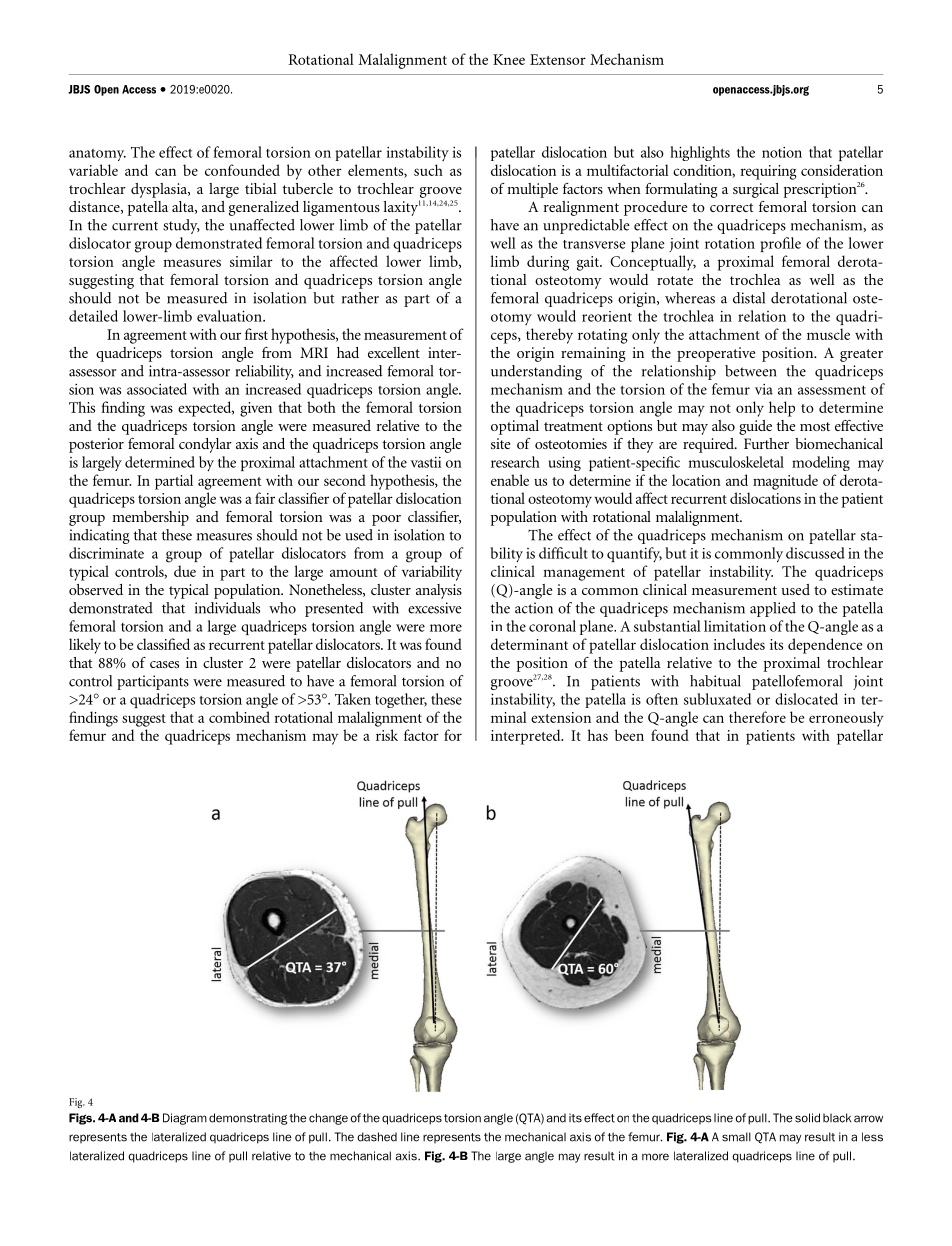  Describe the element at coordinates (536, 372) in the screenshot. I see `understanding` at that location.
